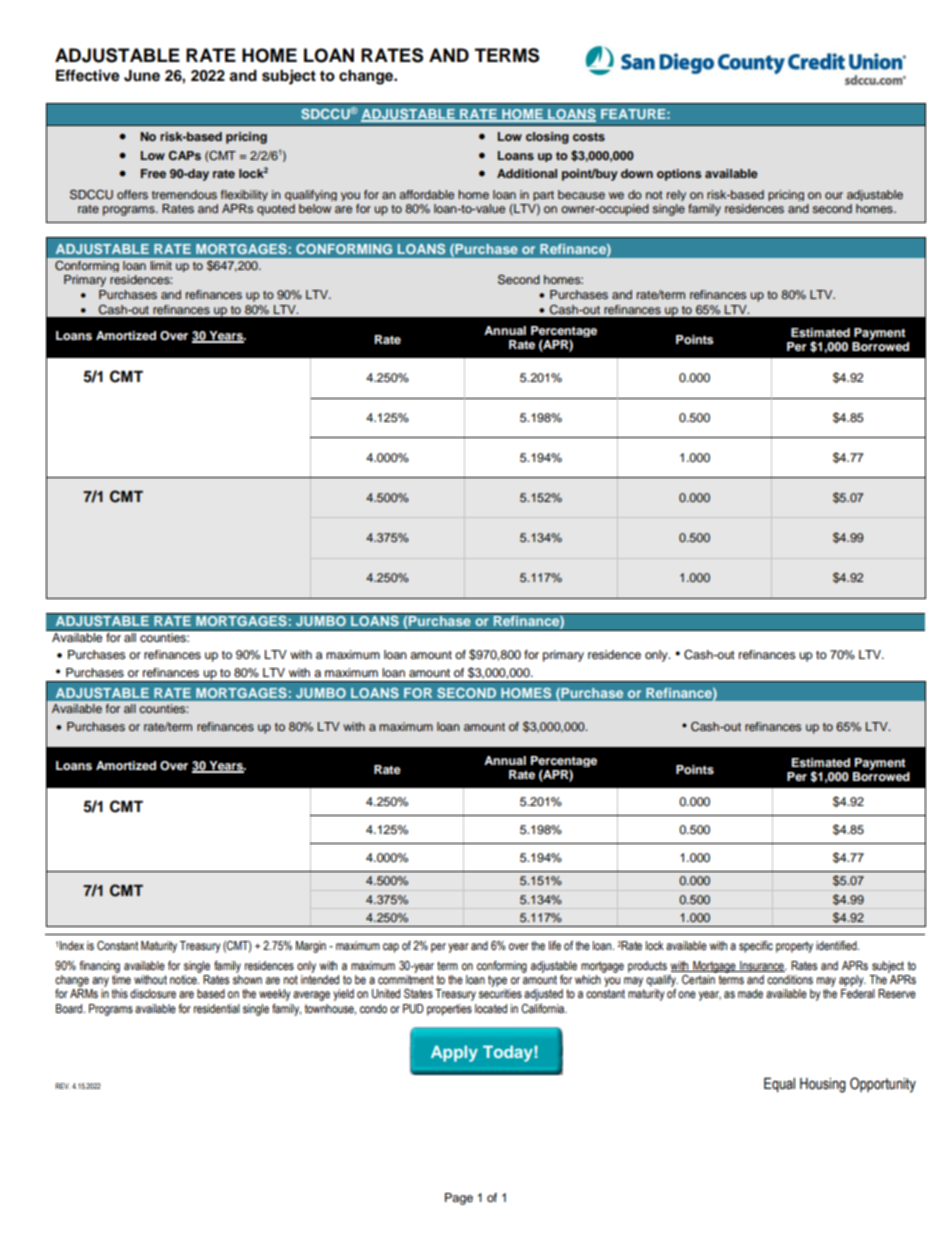 Image resolution: width=952 pixels, height=1233 pixels. I want to click on Index, so click(72, 945).
